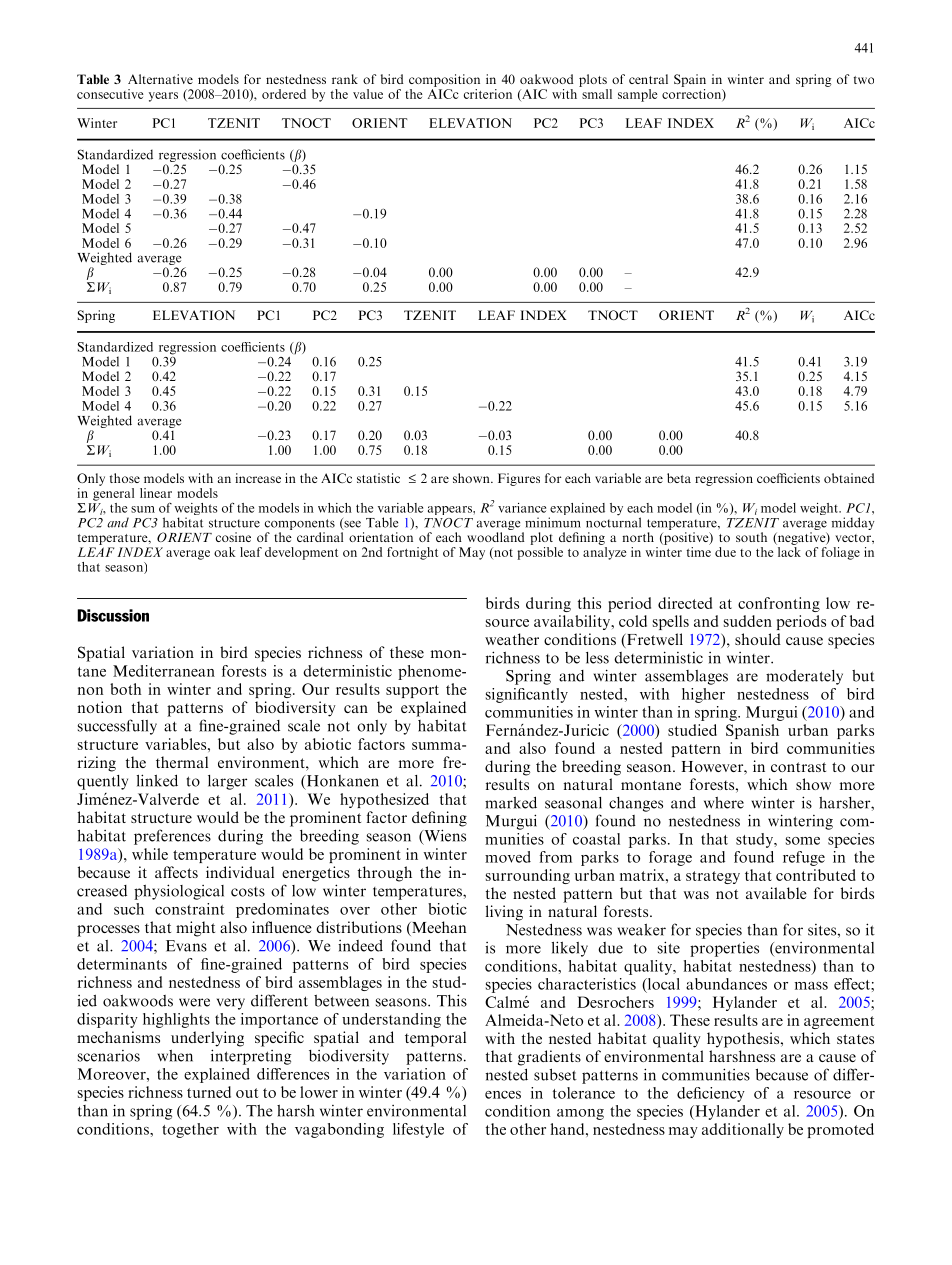 This screenshot has height=1265, width=952. Describe the element at coordinates (519, 479) in the screenshot. I see `Figures` at that location.
